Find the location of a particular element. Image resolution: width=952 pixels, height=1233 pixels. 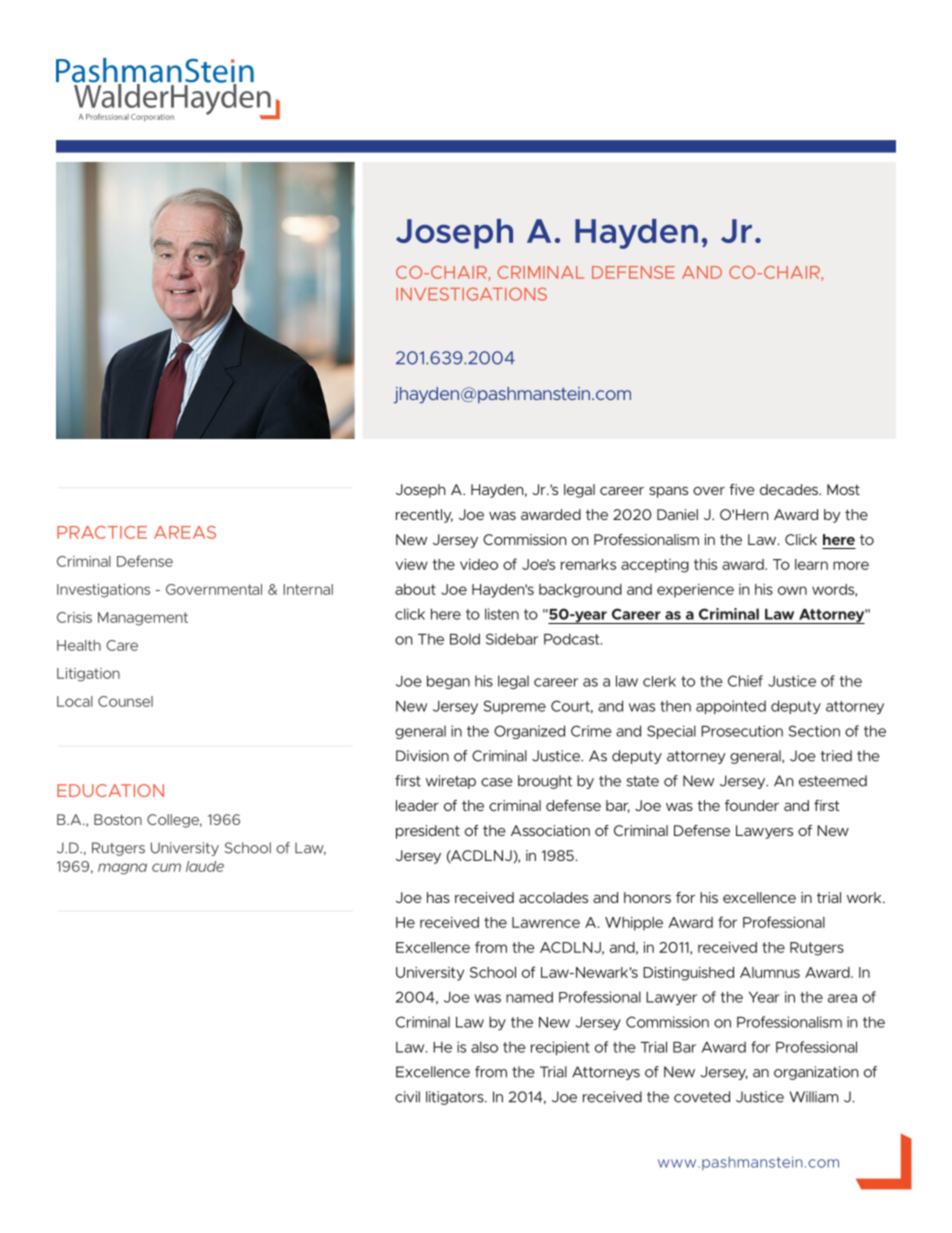

decades is located at coordinates (790, 489).
